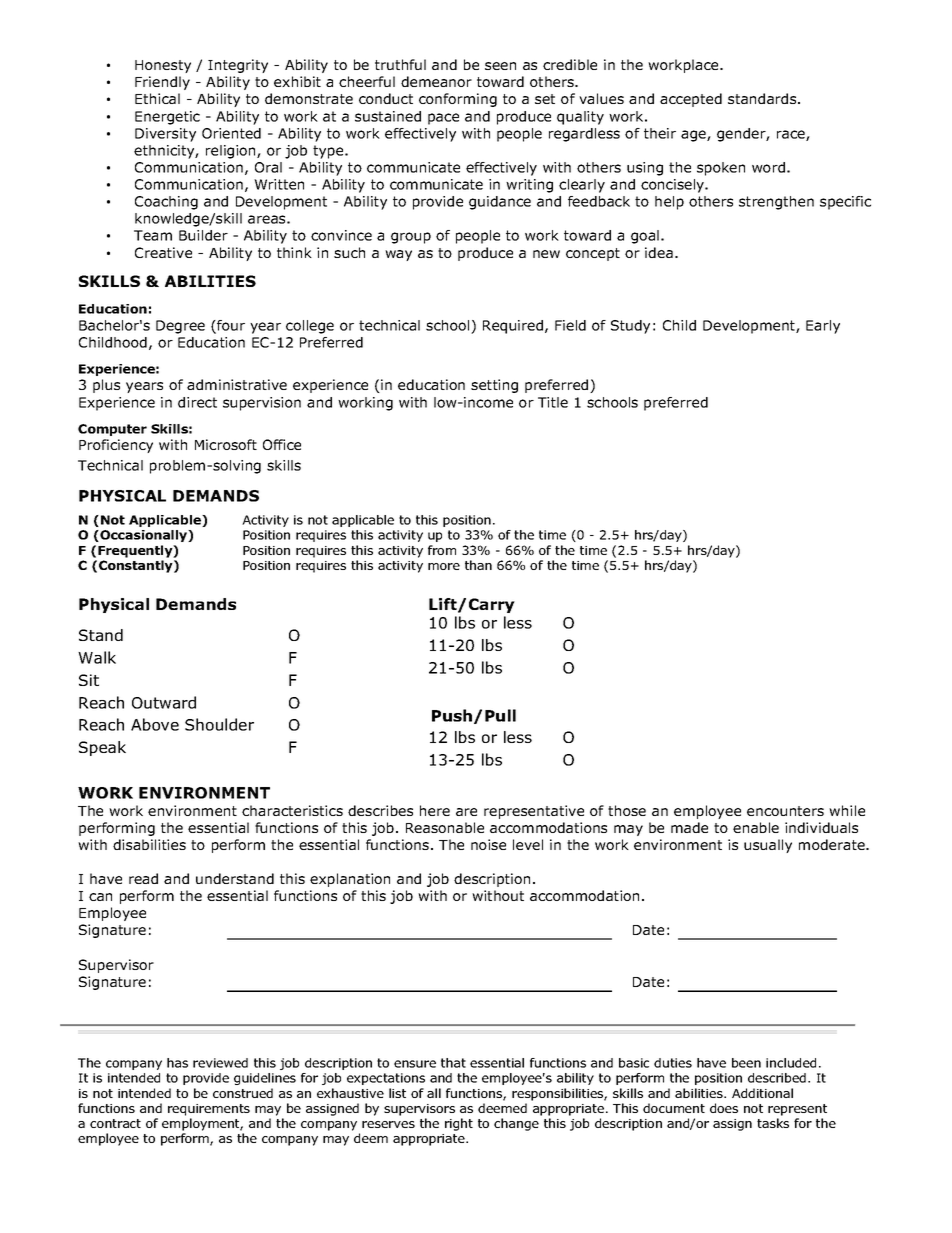 The height and width of the screenshot is (1233, 952). I want to click on that, so click(453, 1063).
